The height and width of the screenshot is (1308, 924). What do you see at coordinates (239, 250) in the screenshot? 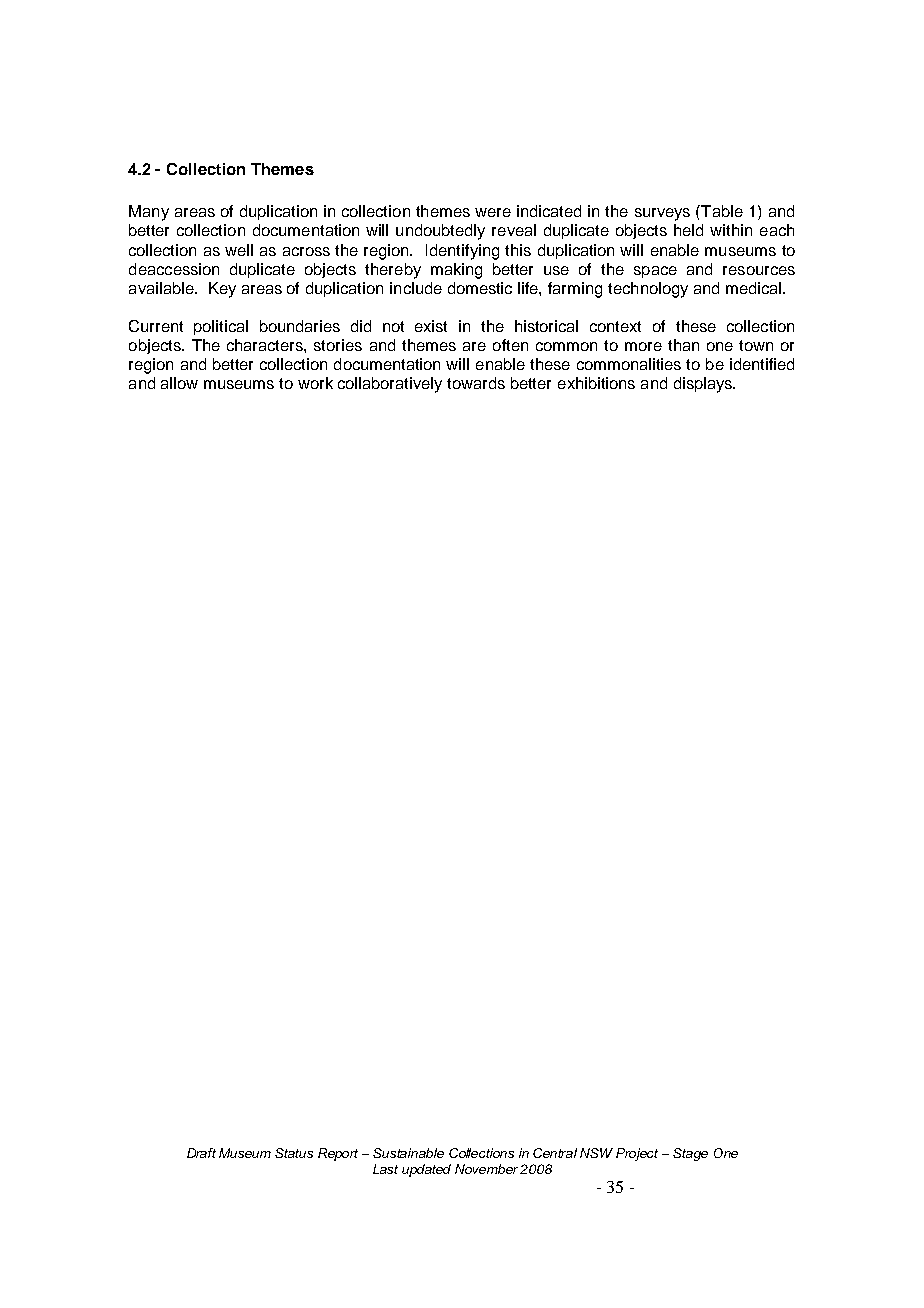
I see `well` at bounding box center [239, 250].
